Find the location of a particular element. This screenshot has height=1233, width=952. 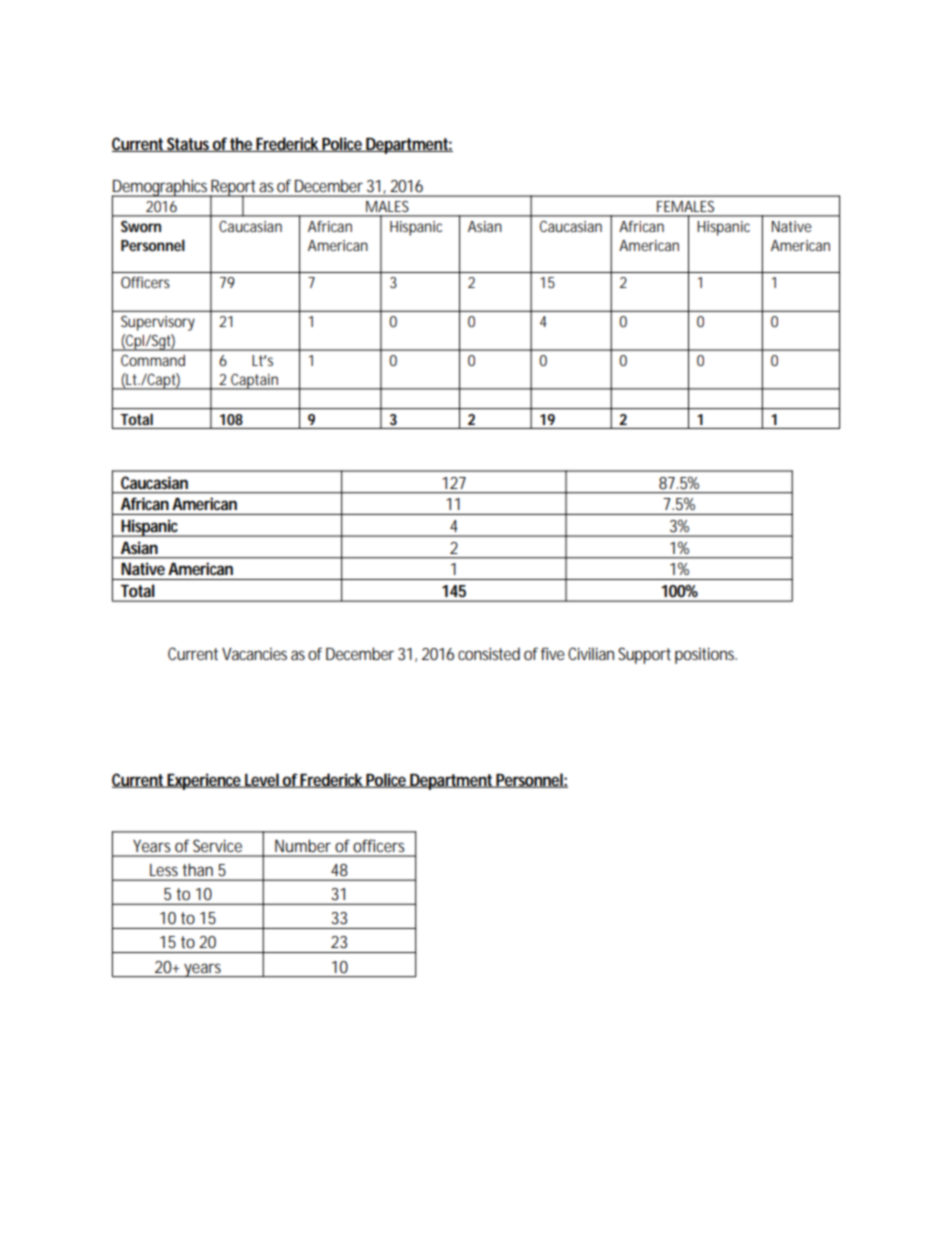

consisted is located at coordinates (489, 653).
